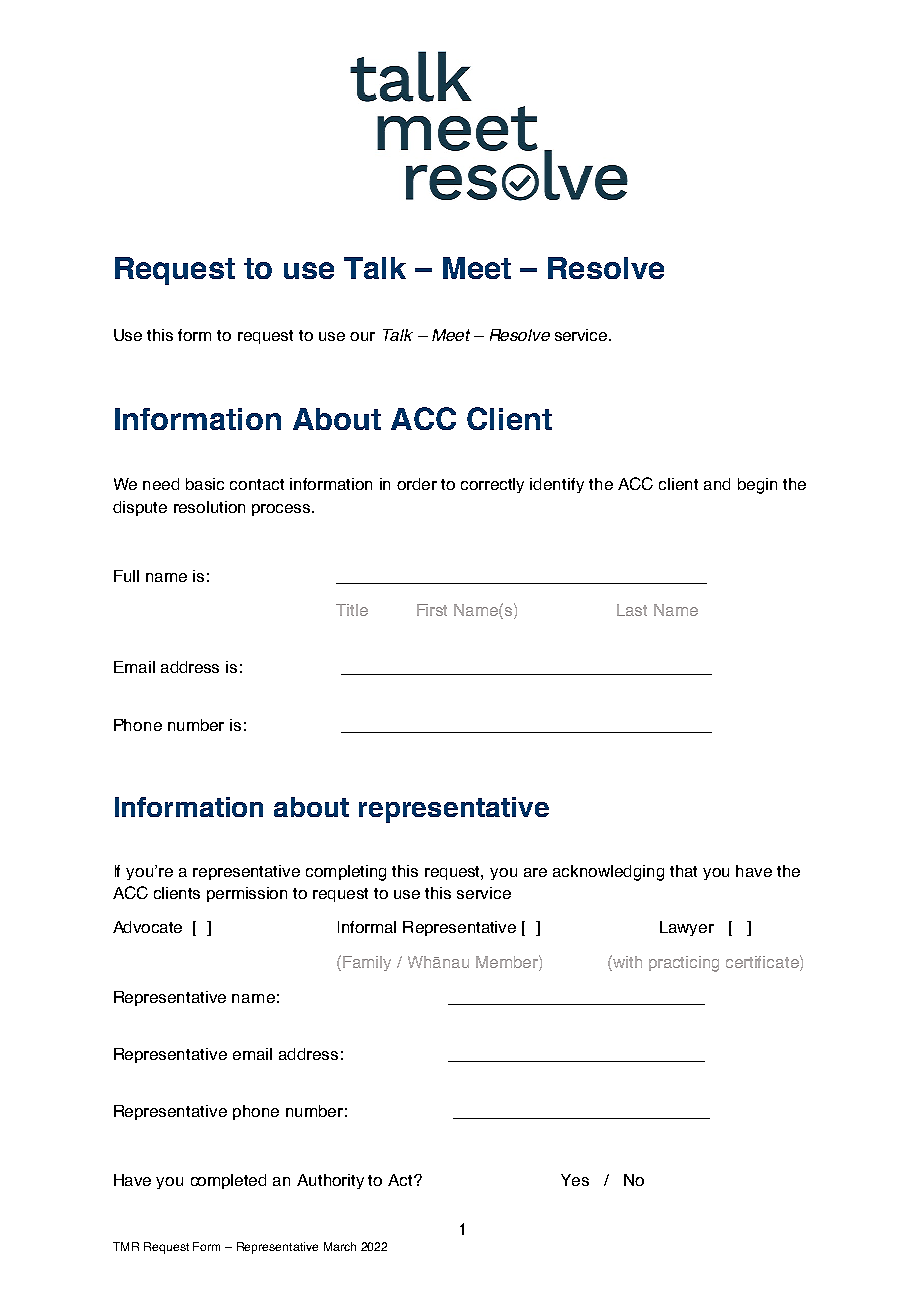 This screenshot has height=1308, width=924. What do you see at coordinates (126, 576) in the screenshot?
I see `Full` at bounding box center [126, 576].
